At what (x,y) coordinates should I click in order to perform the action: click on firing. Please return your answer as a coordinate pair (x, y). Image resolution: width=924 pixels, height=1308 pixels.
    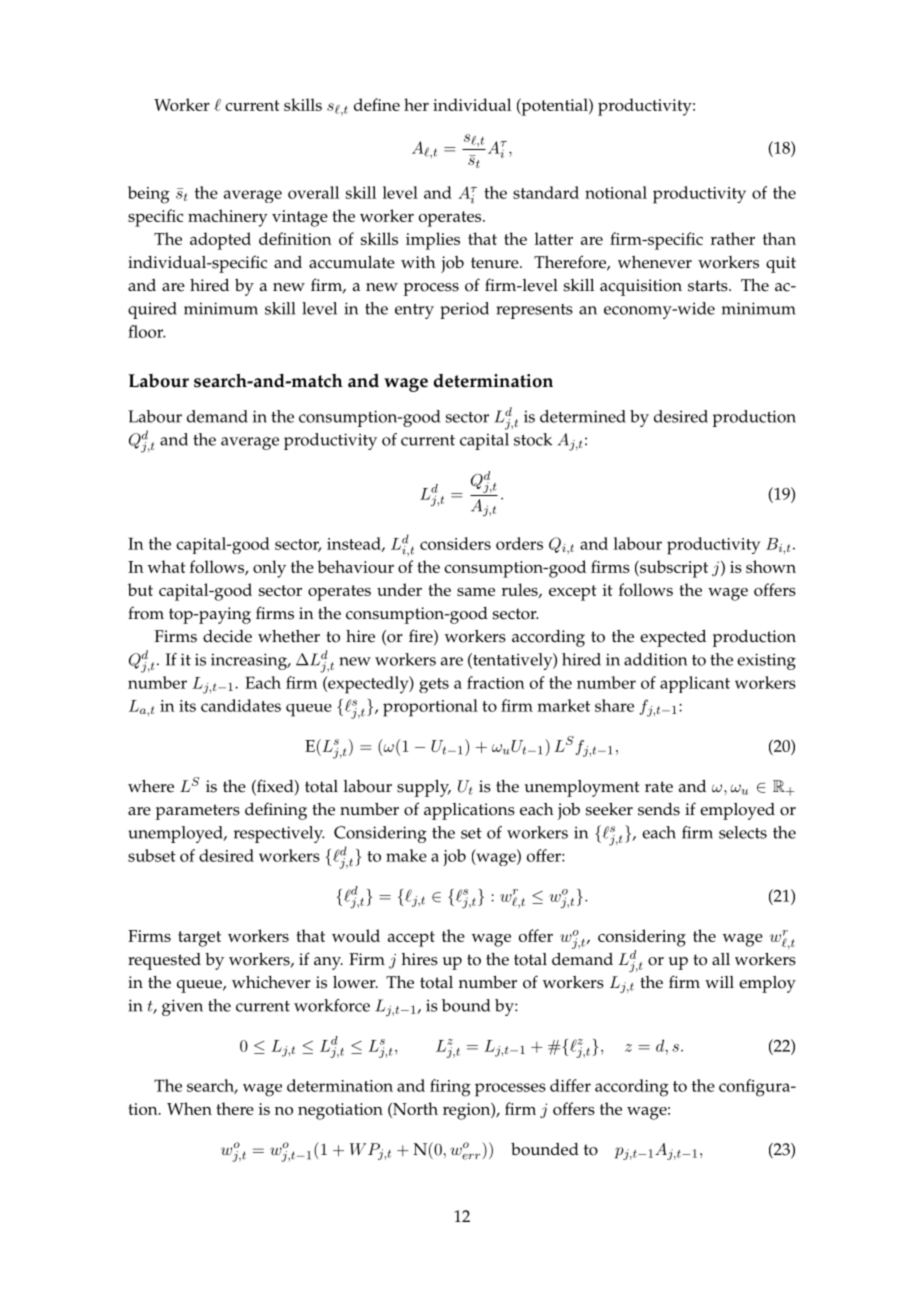
    Looking at the image, I should click on (450, 1088).
